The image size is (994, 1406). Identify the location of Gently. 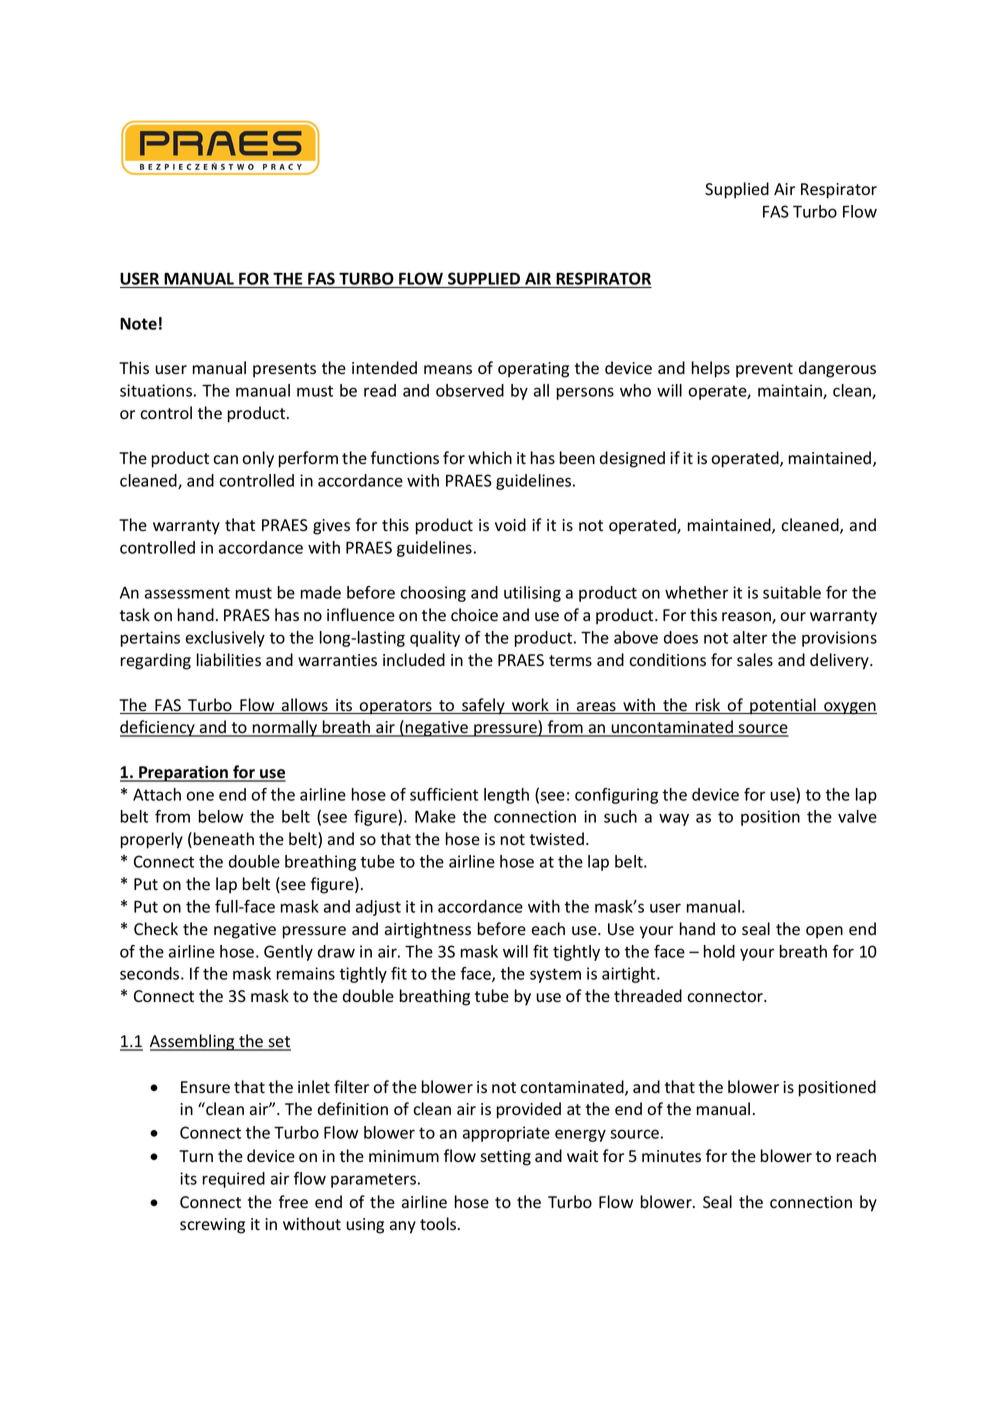
(288, 953).
